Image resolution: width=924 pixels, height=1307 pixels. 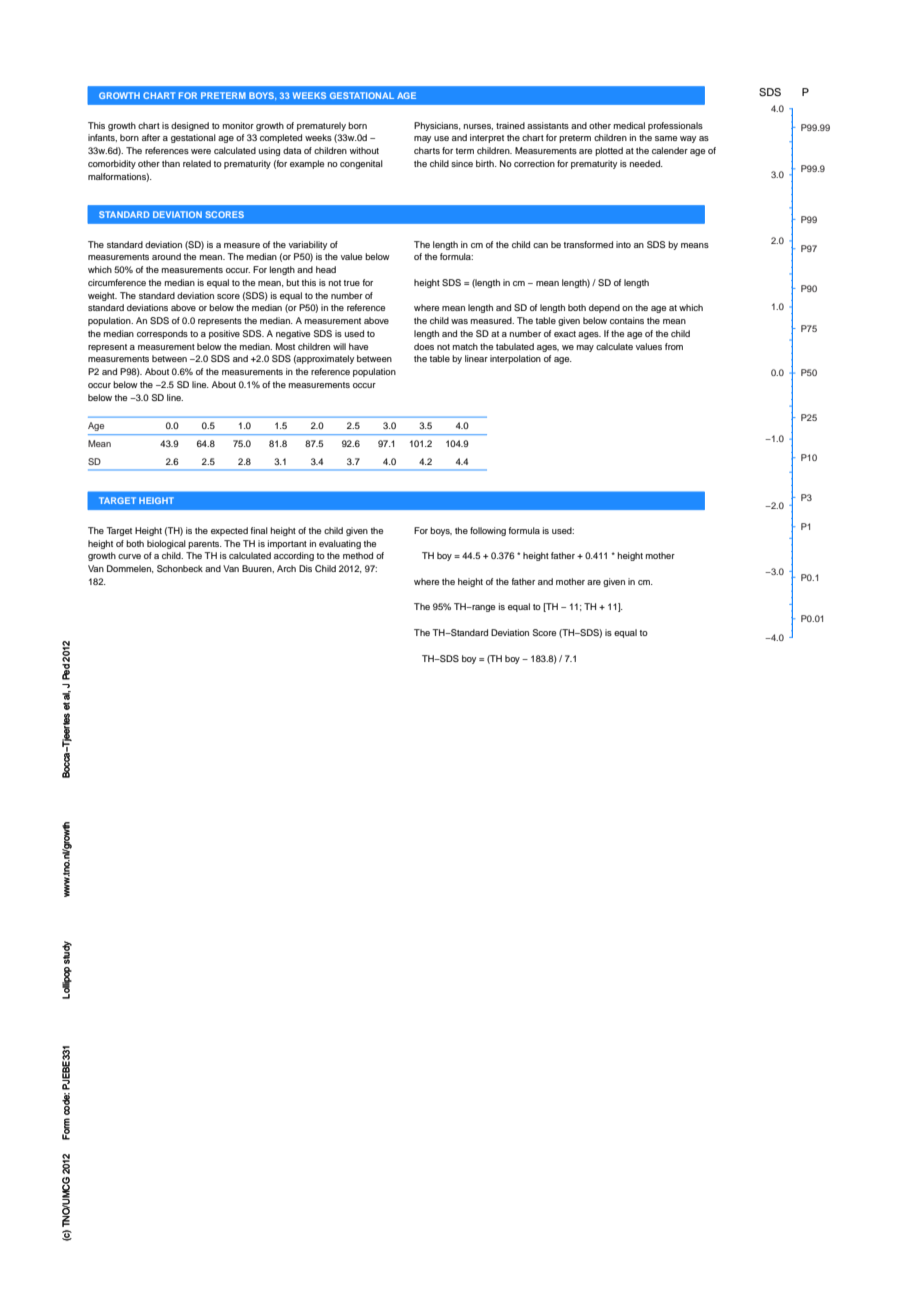 I want to click on does, so click(x=424, y=346).
